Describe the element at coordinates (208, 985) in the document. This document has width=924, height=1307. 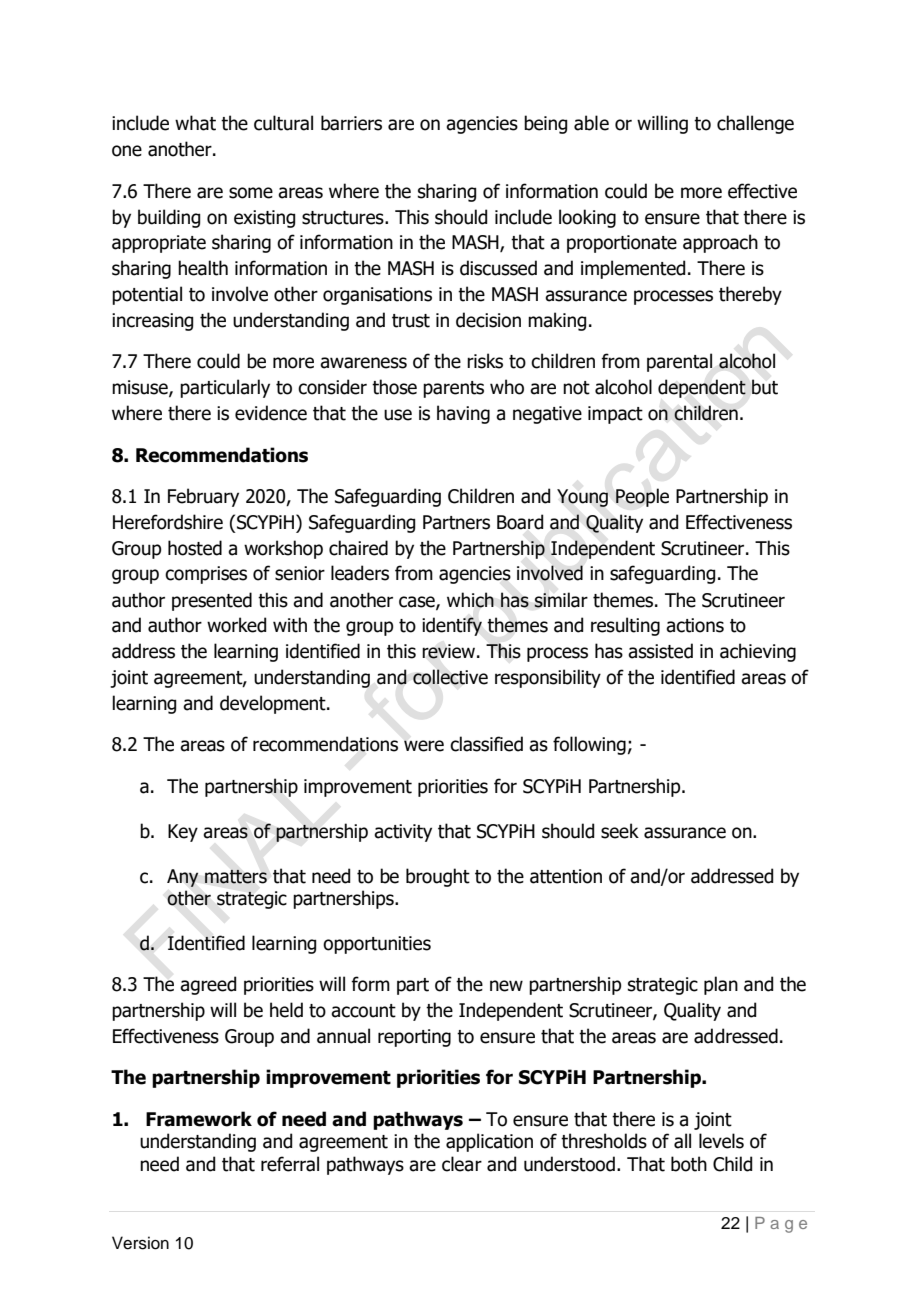
I see `agreed` at that location.
